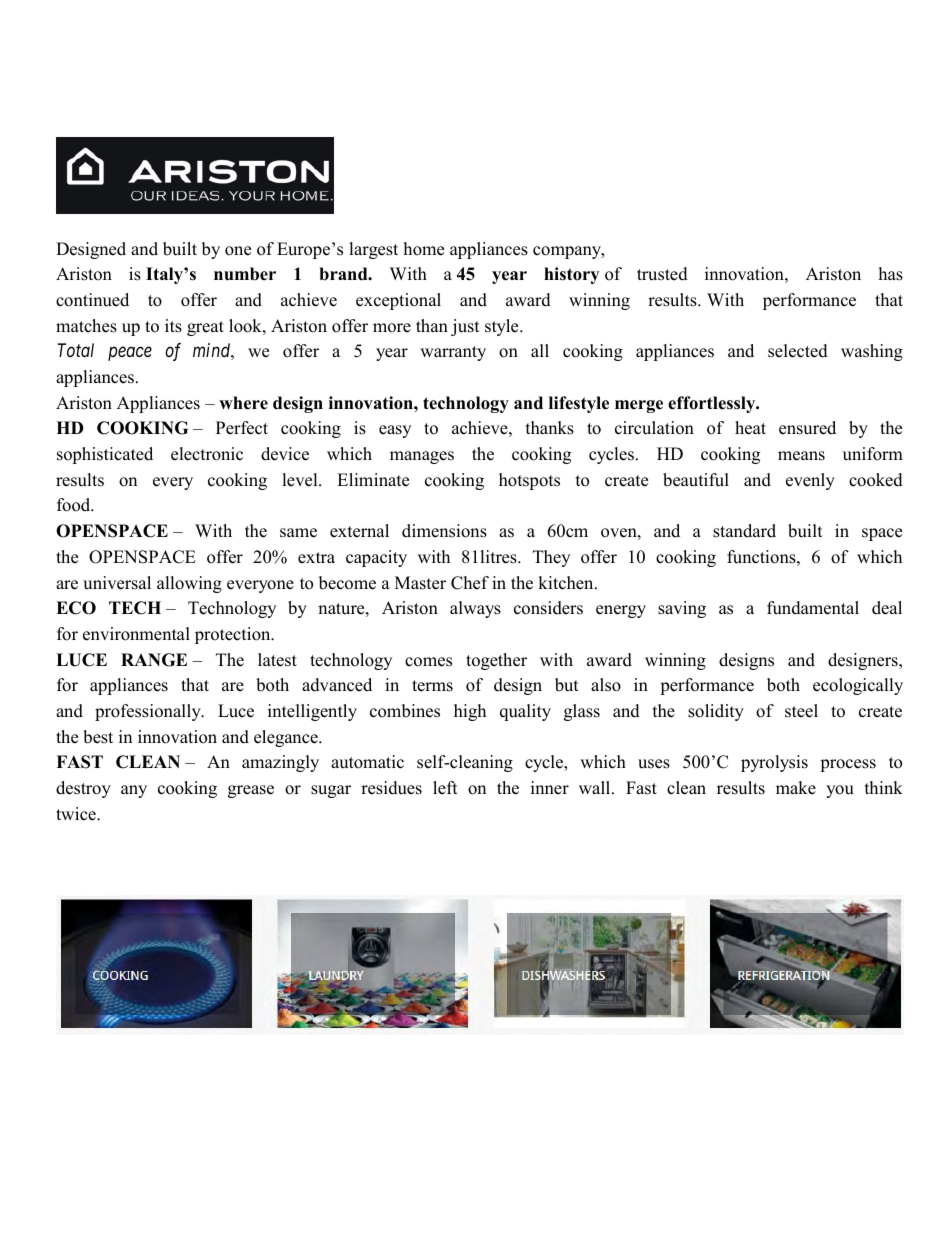  What do you see at coordinates (424, 249) in the page?
I see `home` at bounding box center [424, 249].
